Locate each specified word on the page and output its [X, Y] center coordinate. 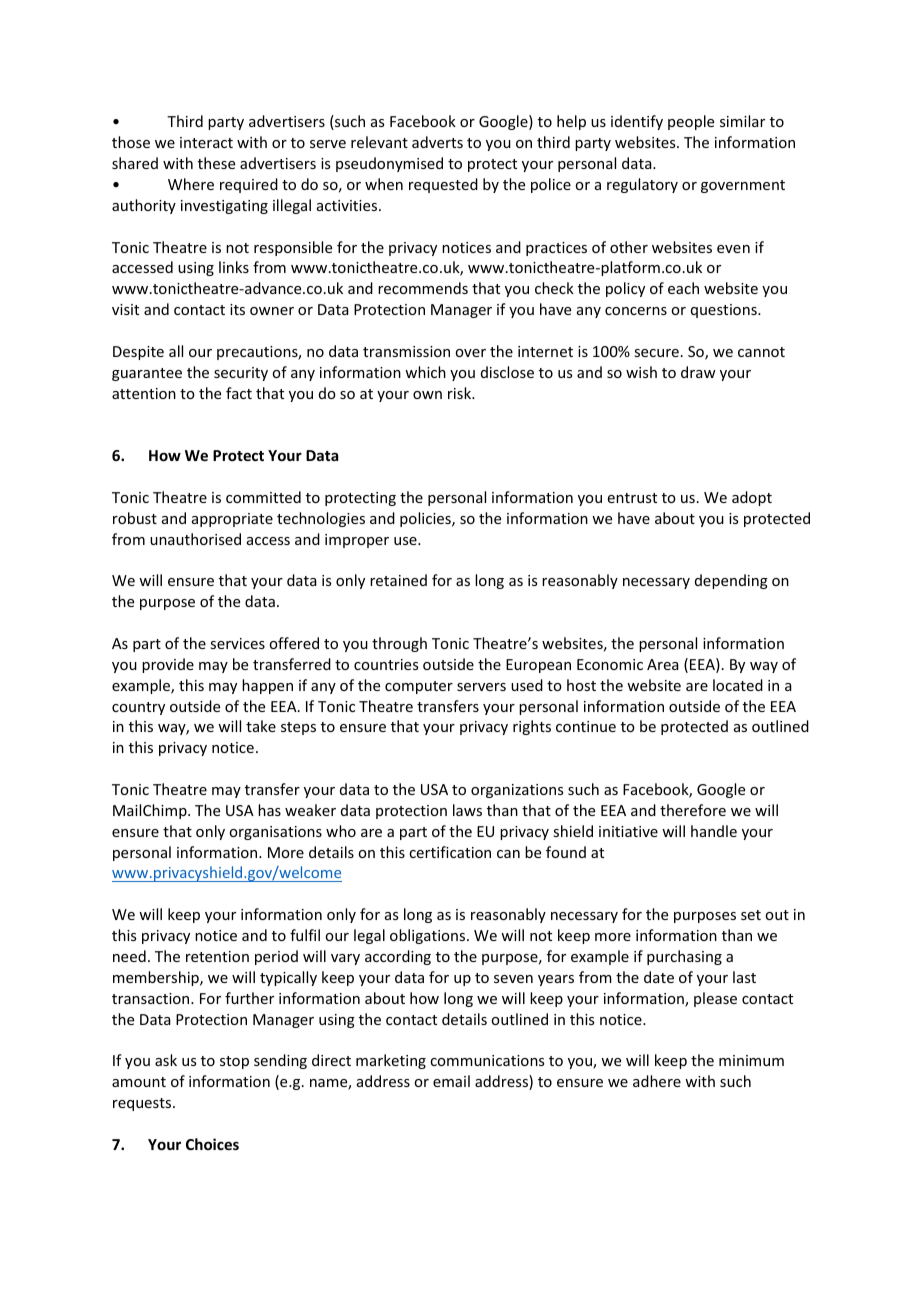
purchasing [684, 957]
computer [419, 687]
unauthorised [195, 539]
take [261, 726]
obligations [429, 936]
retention [217, 956]
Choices [212, 1144]
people [691, 122]
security [241, 374]
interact [206, 142]
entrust [632, 498]
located [738, 685]
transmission [406, 351]
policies [426, 519]
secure [656, 353]
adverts [437, 142]
